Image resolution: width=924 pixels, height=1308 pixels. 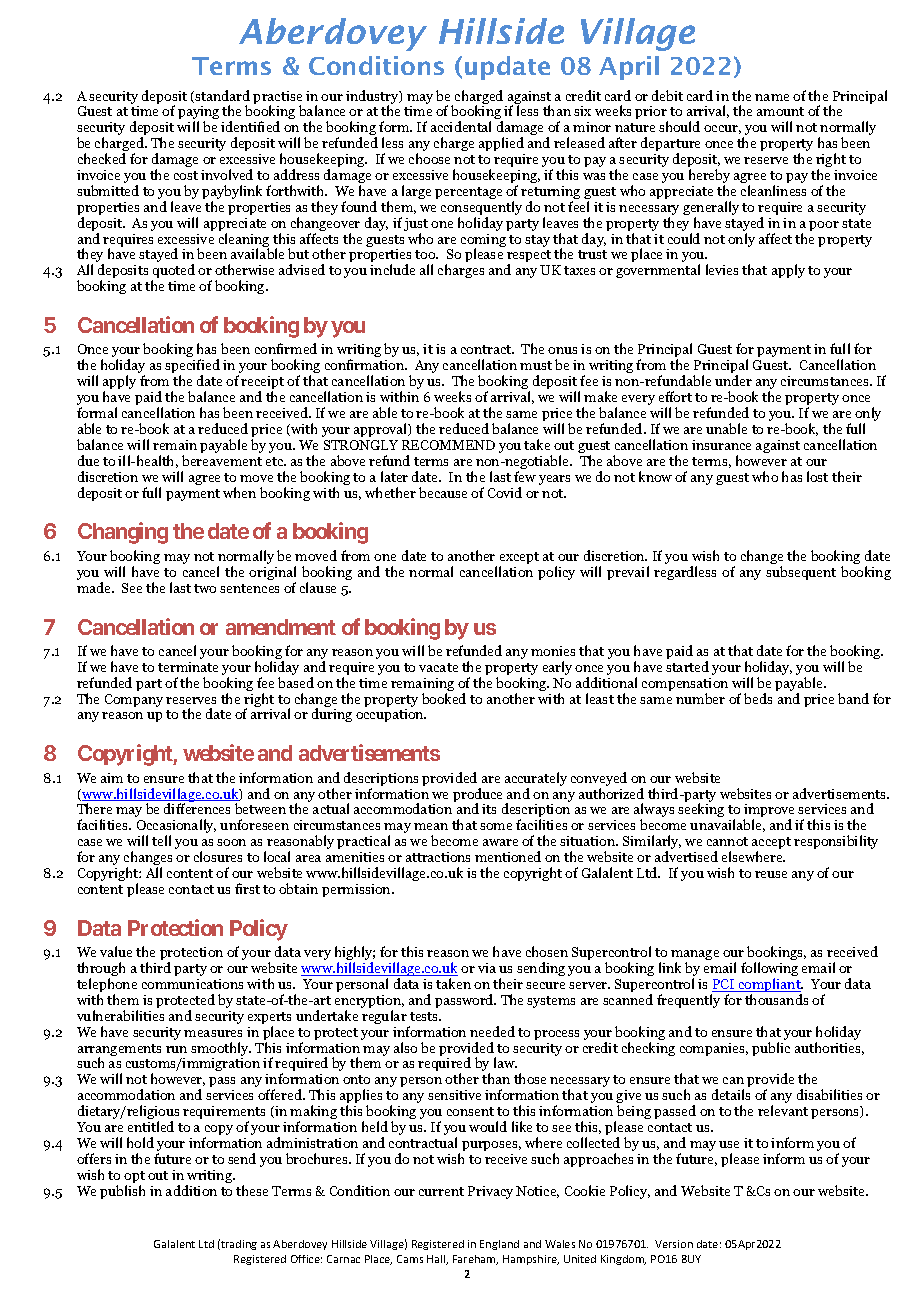 I want to click on communications, so click(x=192, y=984).
